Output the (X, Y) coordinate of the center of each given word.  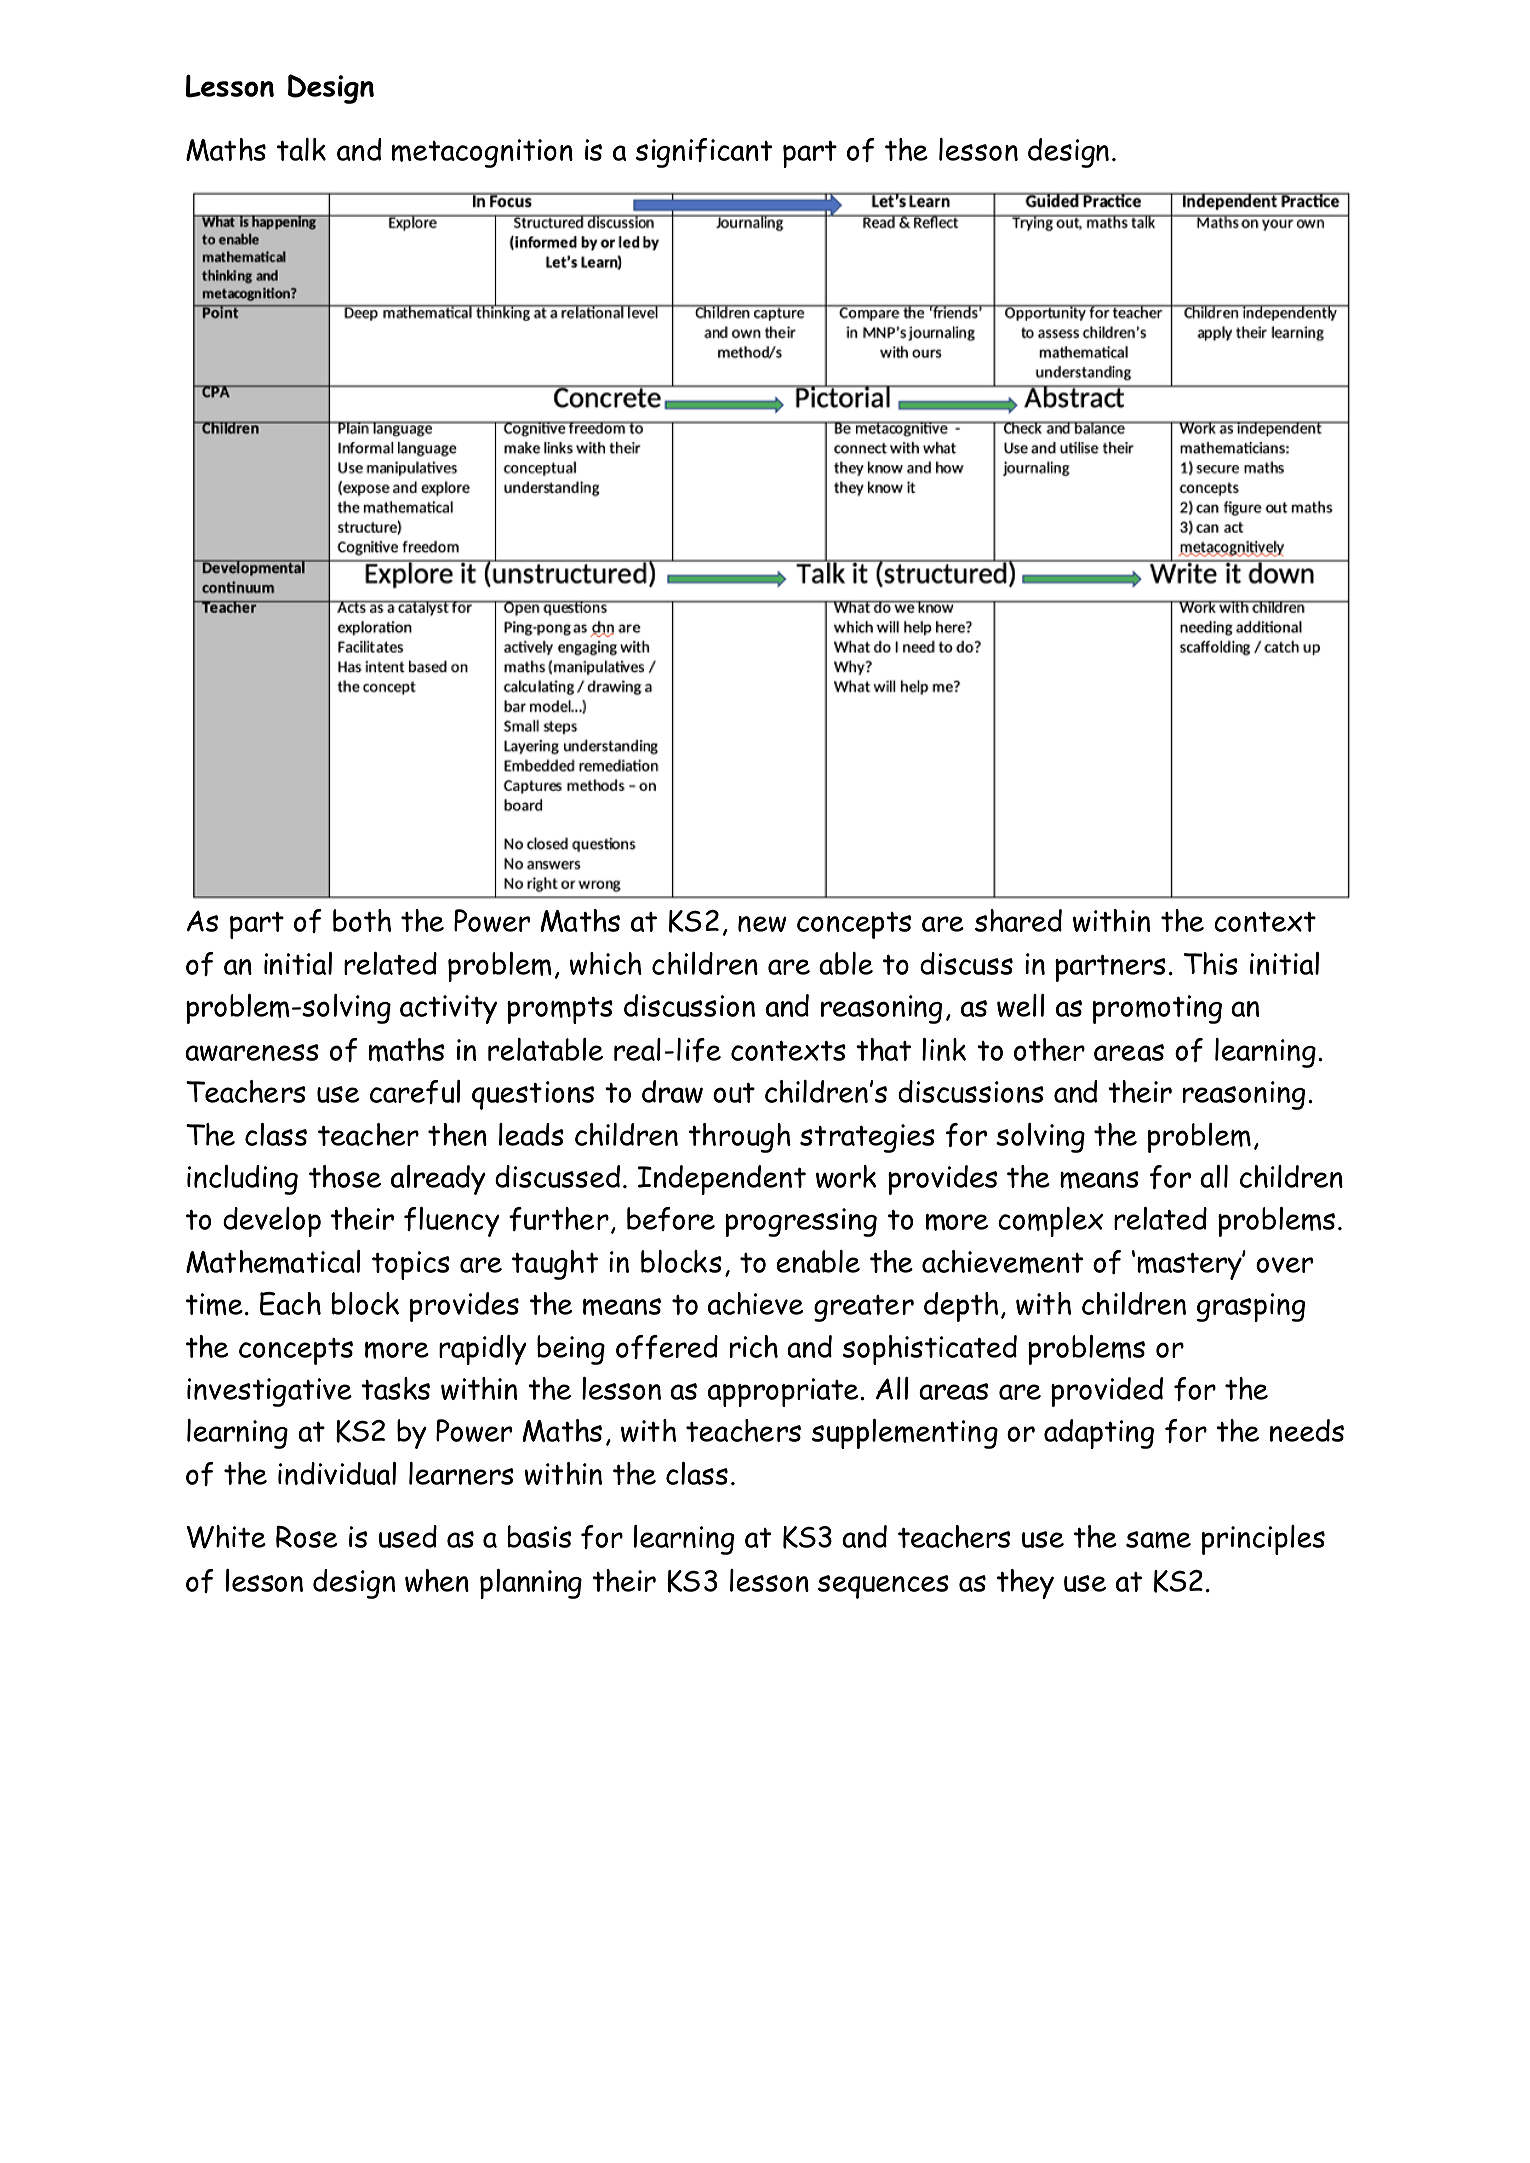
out (734, 1092)
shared (1018, 920)
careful (415, 1092)
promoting (1157, 1009)
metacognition (482, 153)
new (762, 924)
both (362, 920)
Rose (306, 1537)
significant (704, 153)
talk (301, 149)
